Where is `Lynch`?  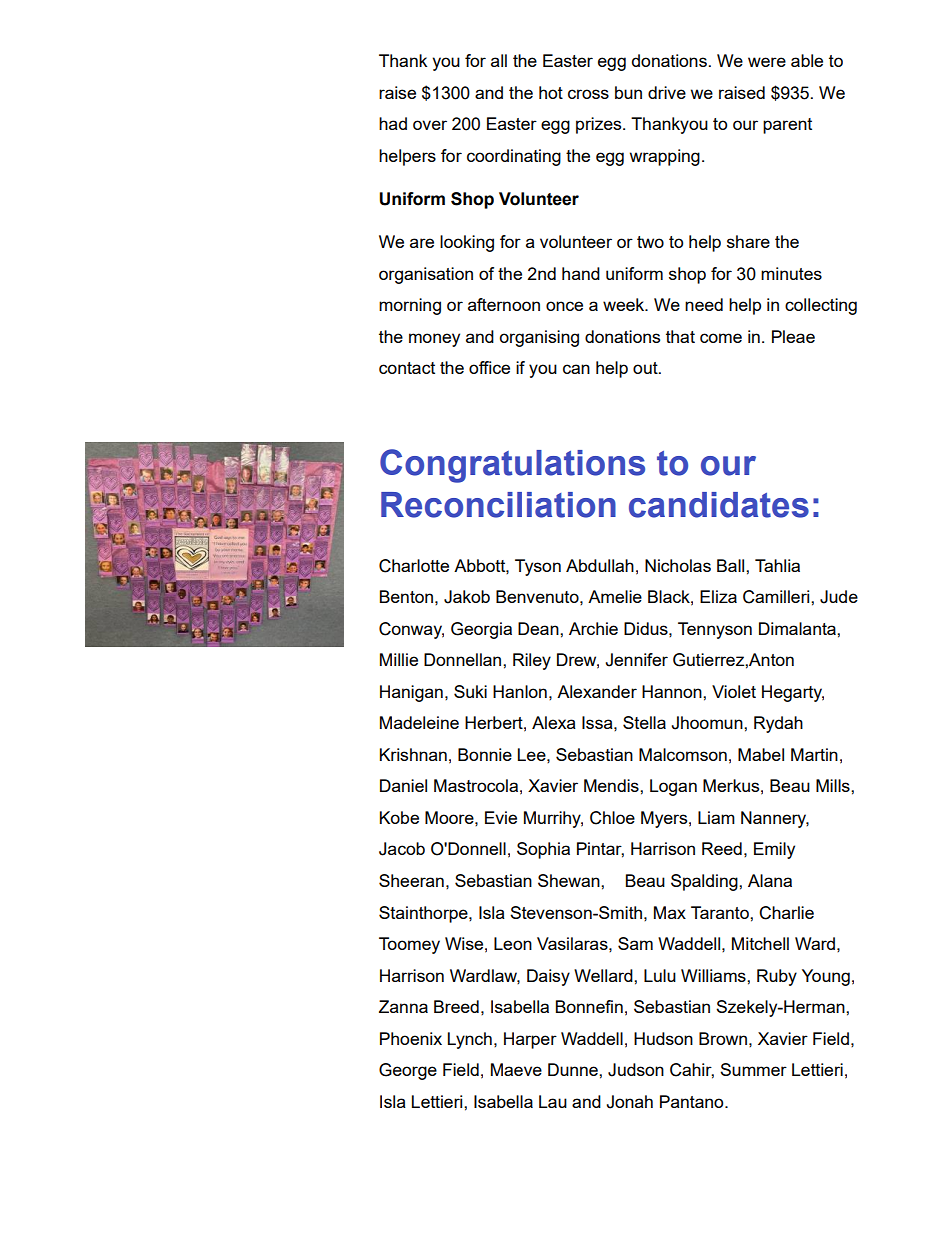
Lynch is located at coordinates (470, 1040).
